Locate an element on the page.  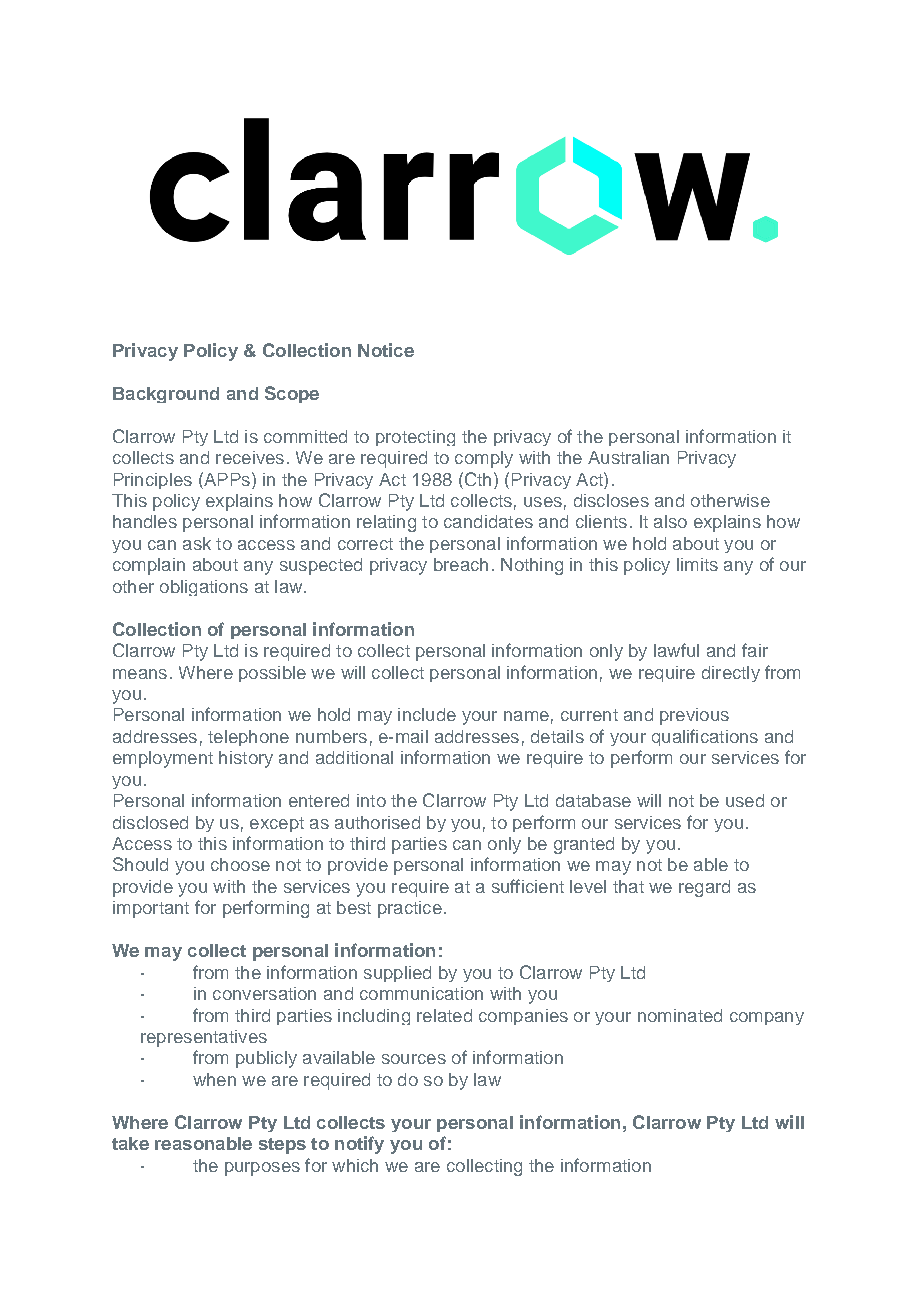
purposes is located at coordinates (262, 1169).
